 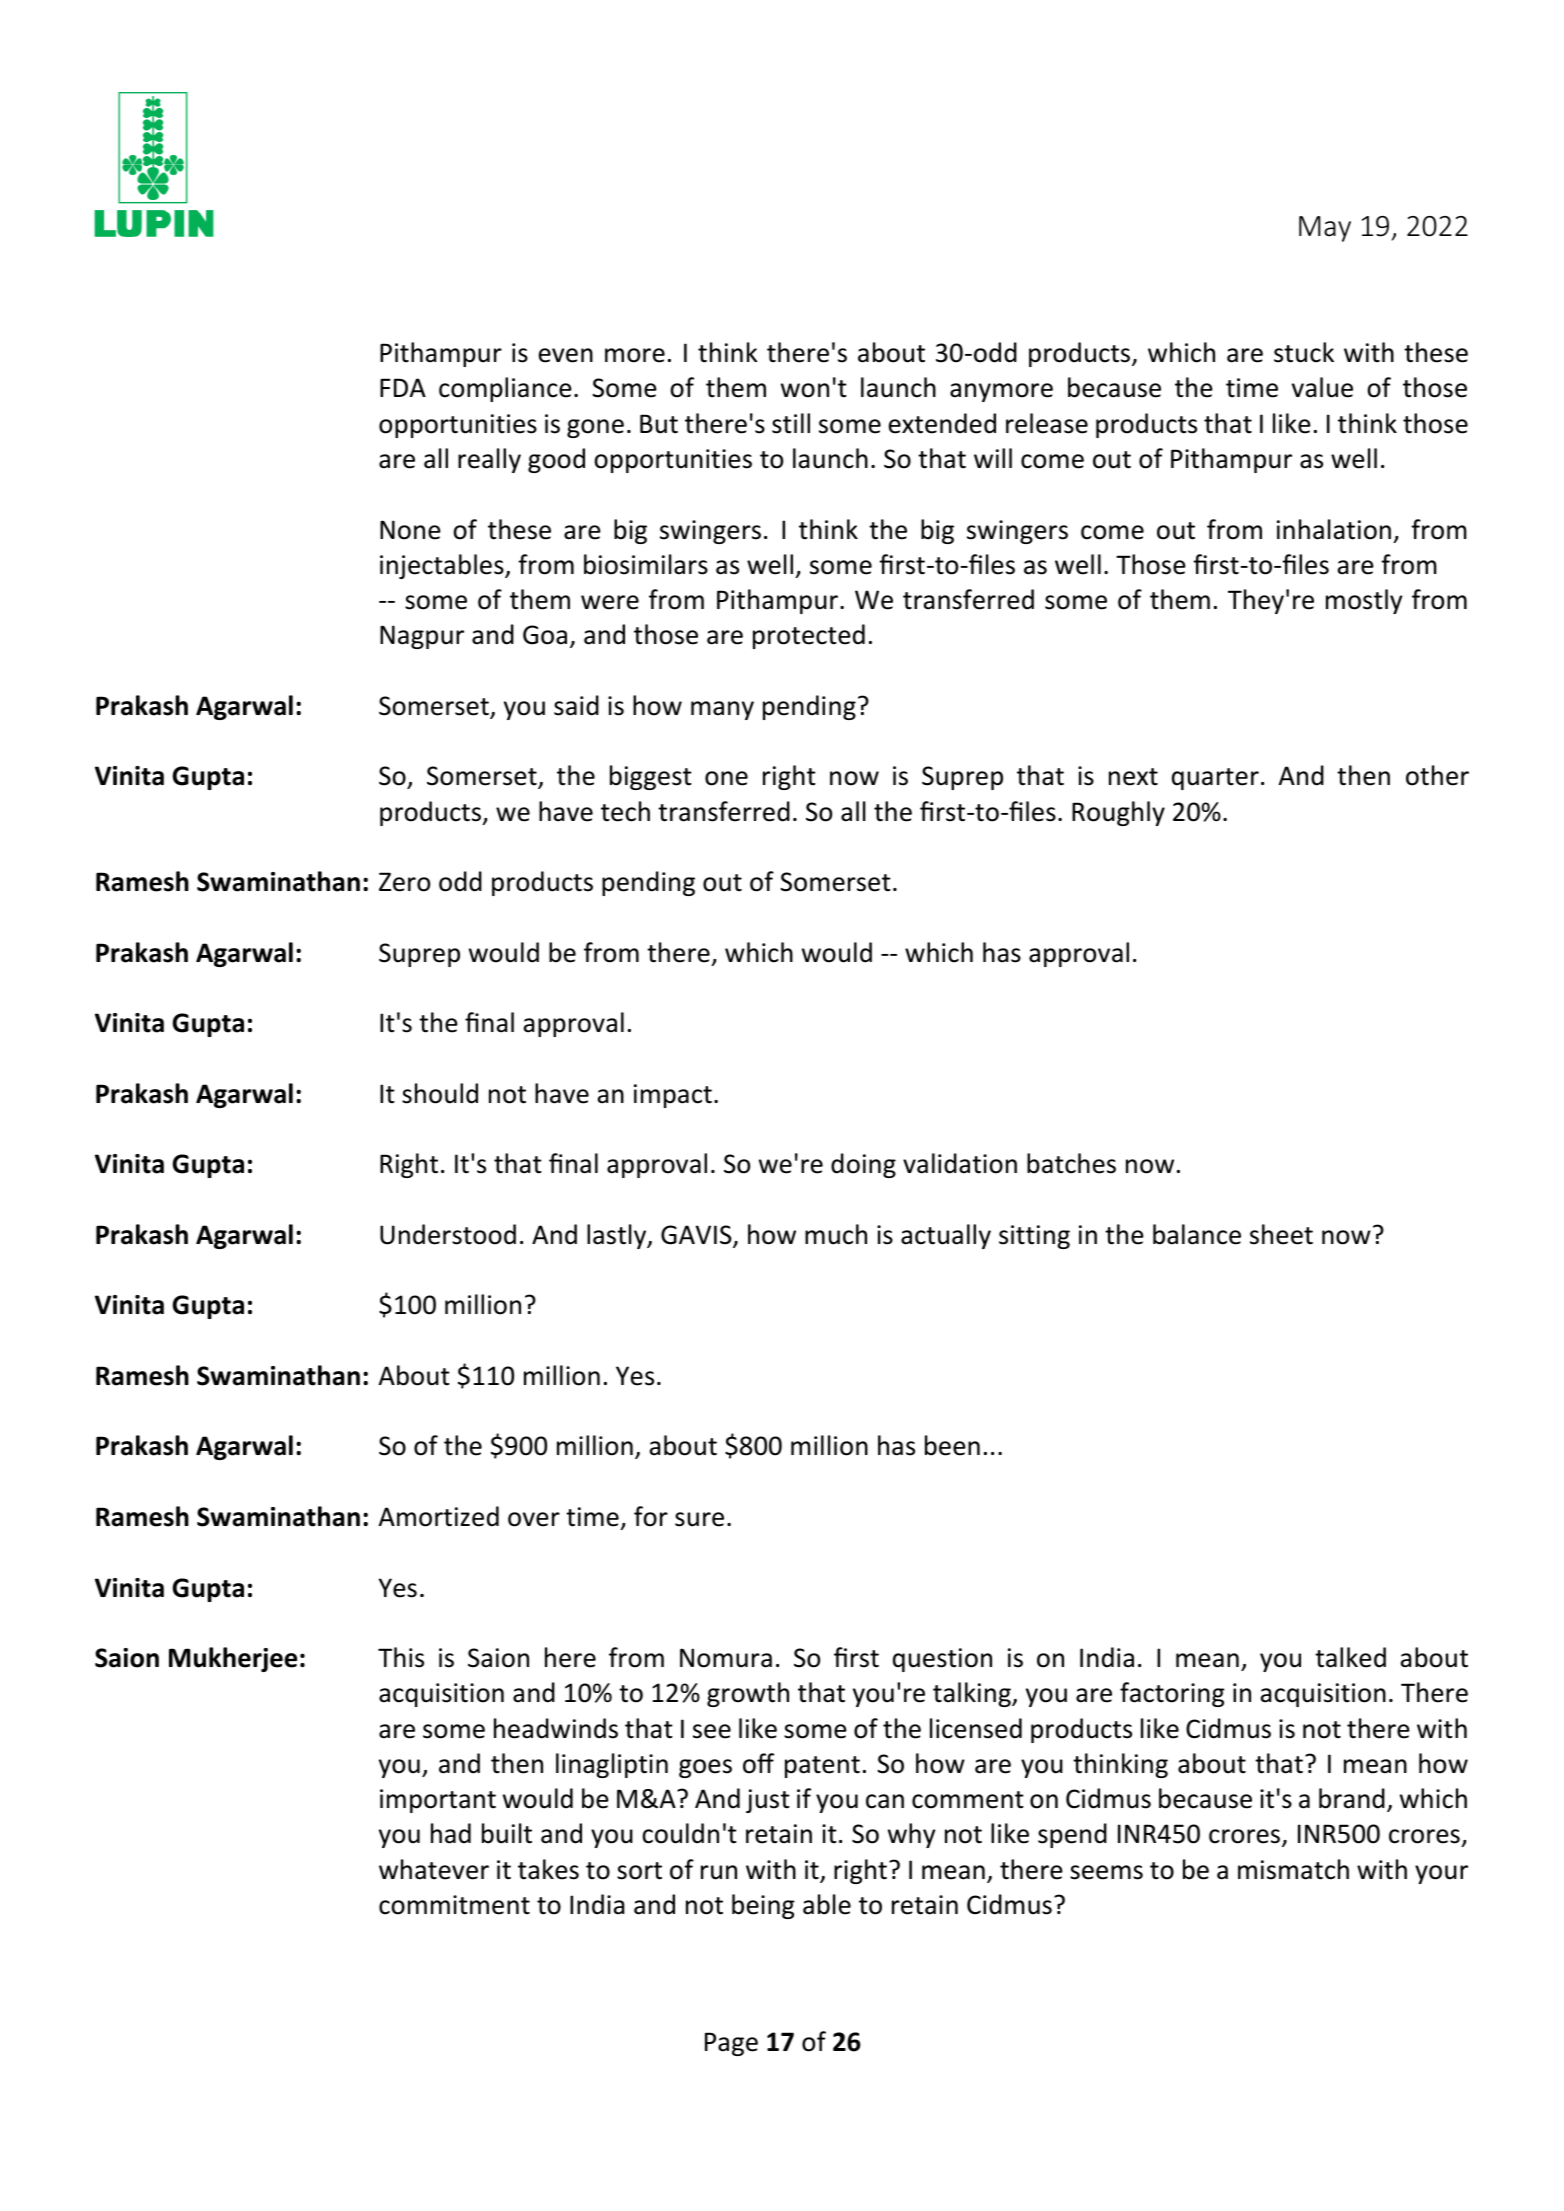 What do you see at coordinates (1281, 1234) in the screenshot?
I see `sheet` at bounding box center [1281, 1234].
